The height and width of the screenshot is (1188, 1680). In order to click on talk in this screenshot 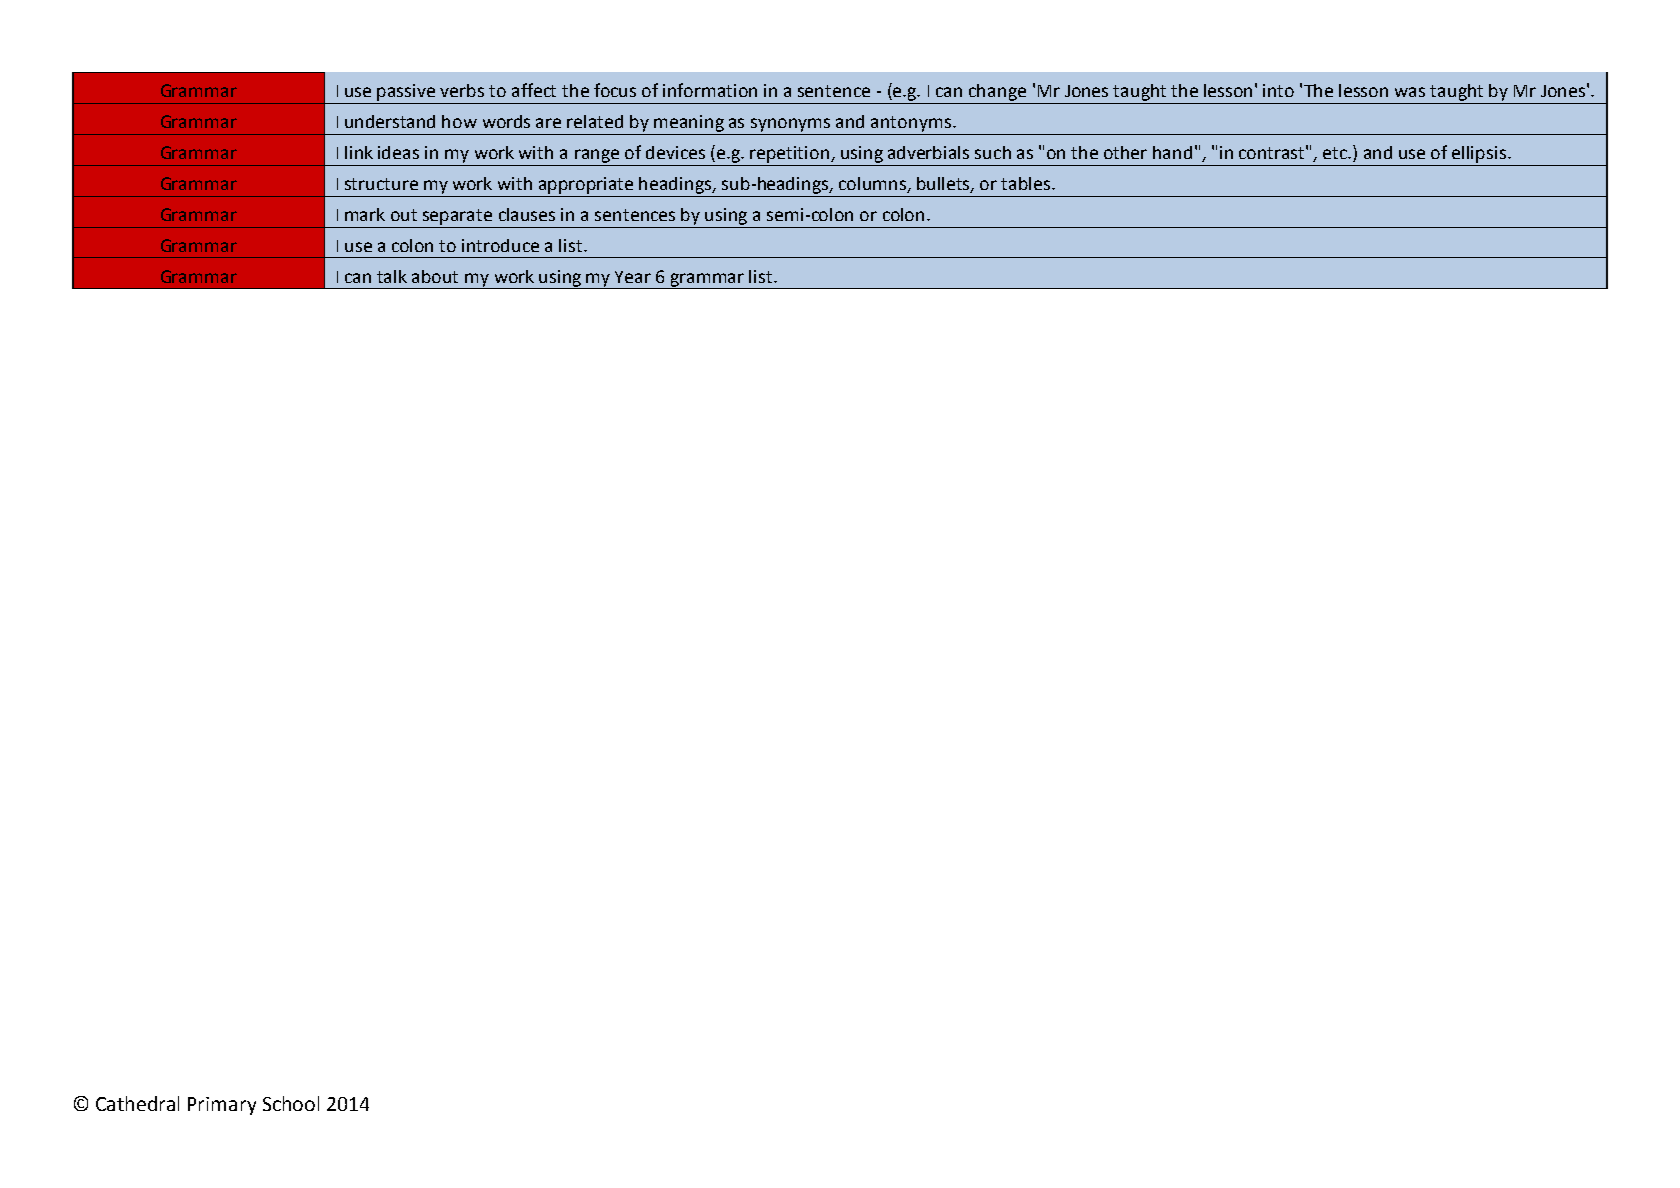, I will do `click(392, 276)`.
